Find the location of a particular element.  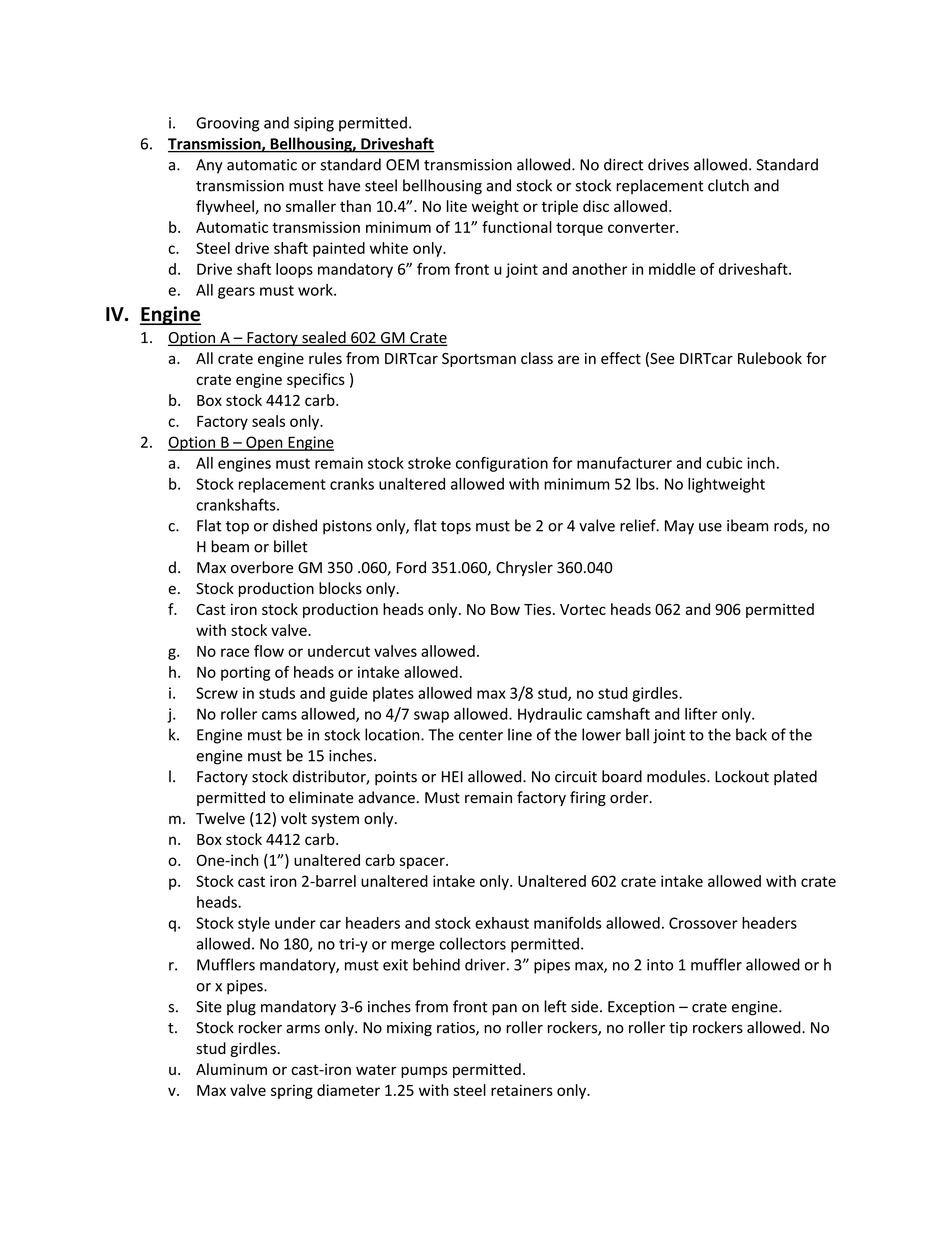

flow is located at coordinates (269, 651).
